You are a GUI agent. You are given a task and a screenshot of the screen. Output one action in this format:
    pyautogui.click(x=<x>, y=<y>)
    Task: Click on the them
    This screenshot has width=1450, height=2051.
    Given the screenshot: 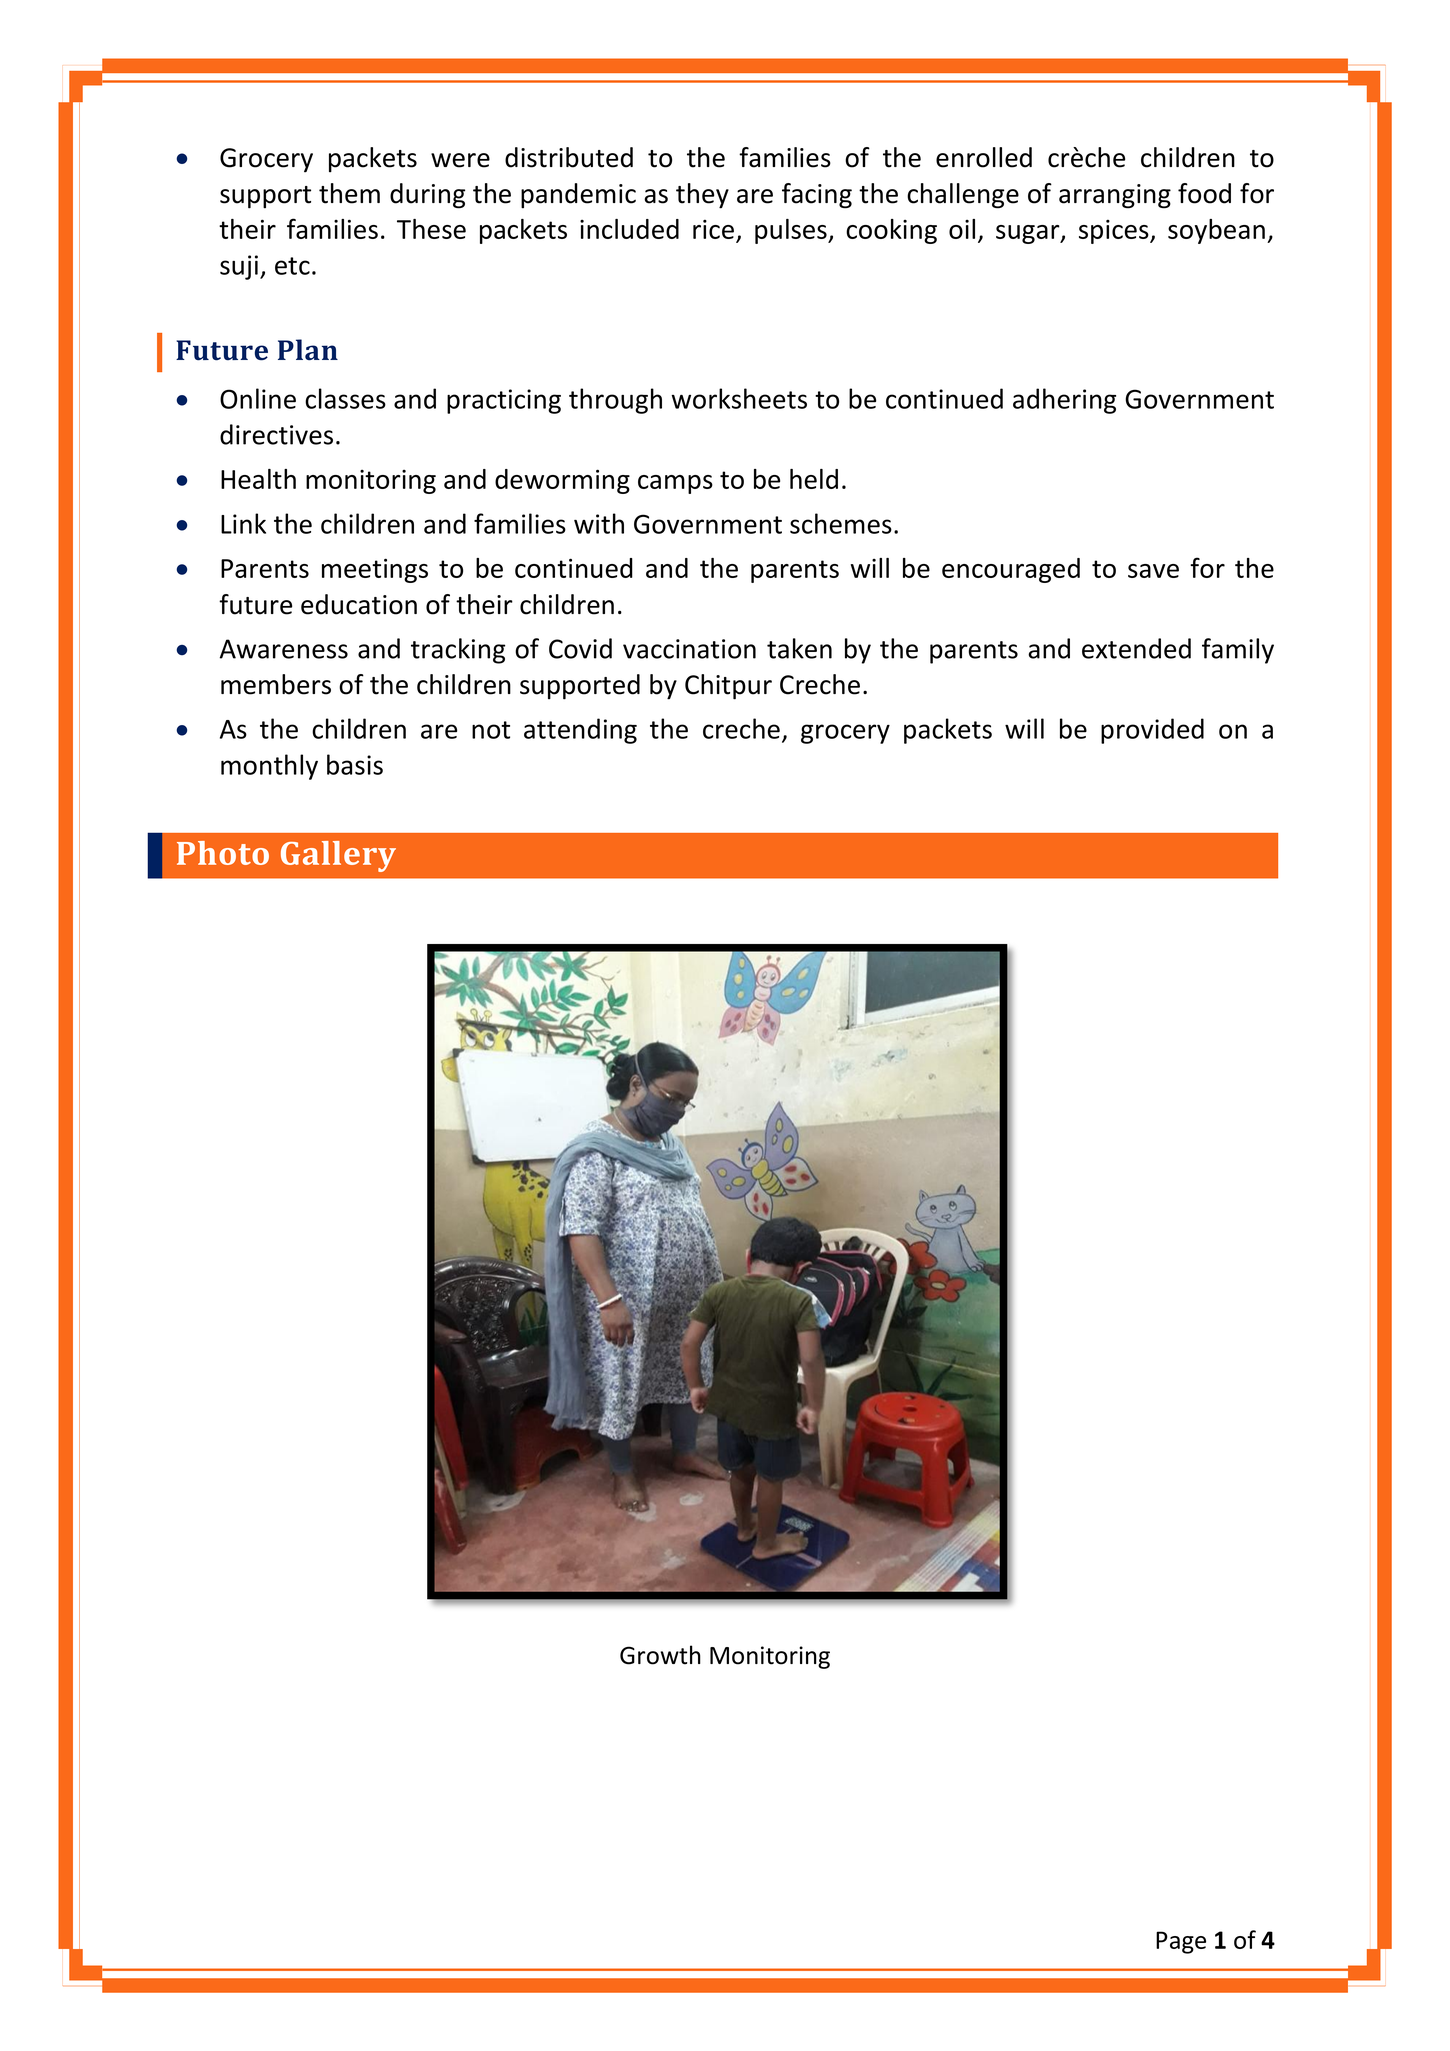 What is the action you would take?
    pyautogui.click(x=349, y=193)
